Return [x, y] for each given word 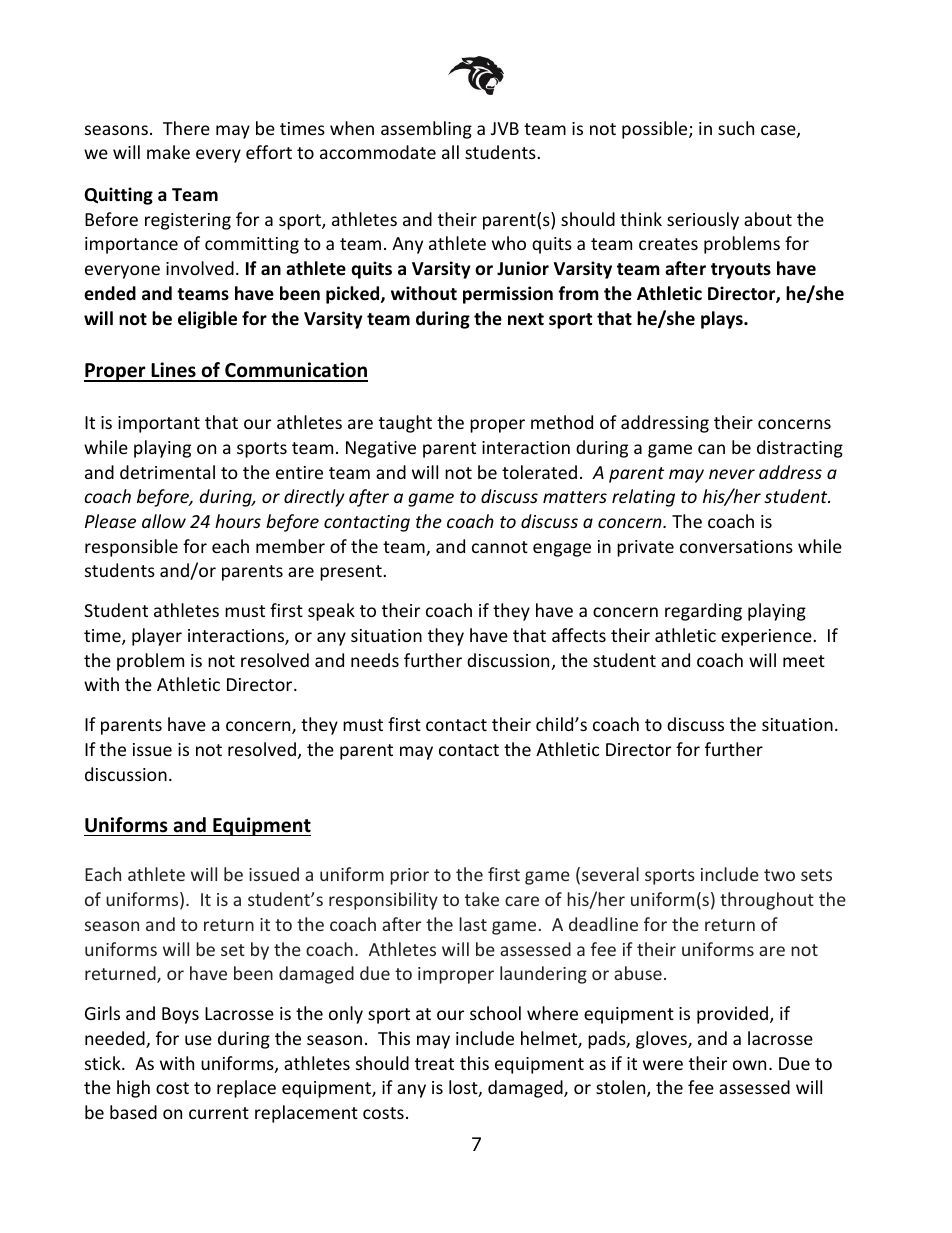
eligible [207, 320]
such [736, 128]
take [482, 899]
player [157, 637]
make [168, 152]
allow [164, 521]
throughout [767, 901]
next [526, 319]
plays [723, 320]
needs [375, 660]
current [219, 1113]
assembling [426, 130]
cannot [500, 547]
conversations [736, 546]
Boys [180, 1015]
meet [804, 661]
